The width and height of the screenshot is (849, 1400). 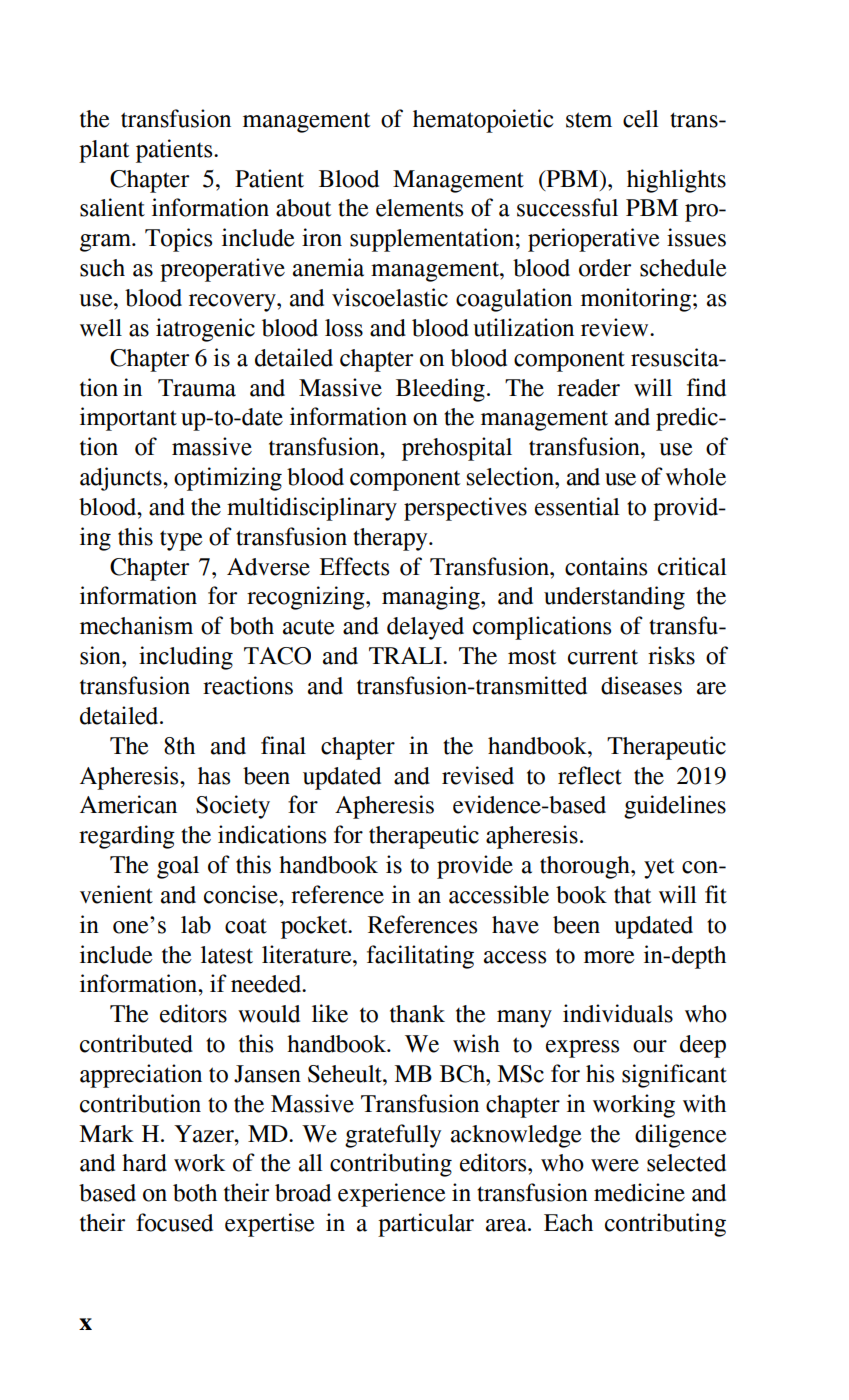 I want to click on salient, so click(x=112, y=207).
